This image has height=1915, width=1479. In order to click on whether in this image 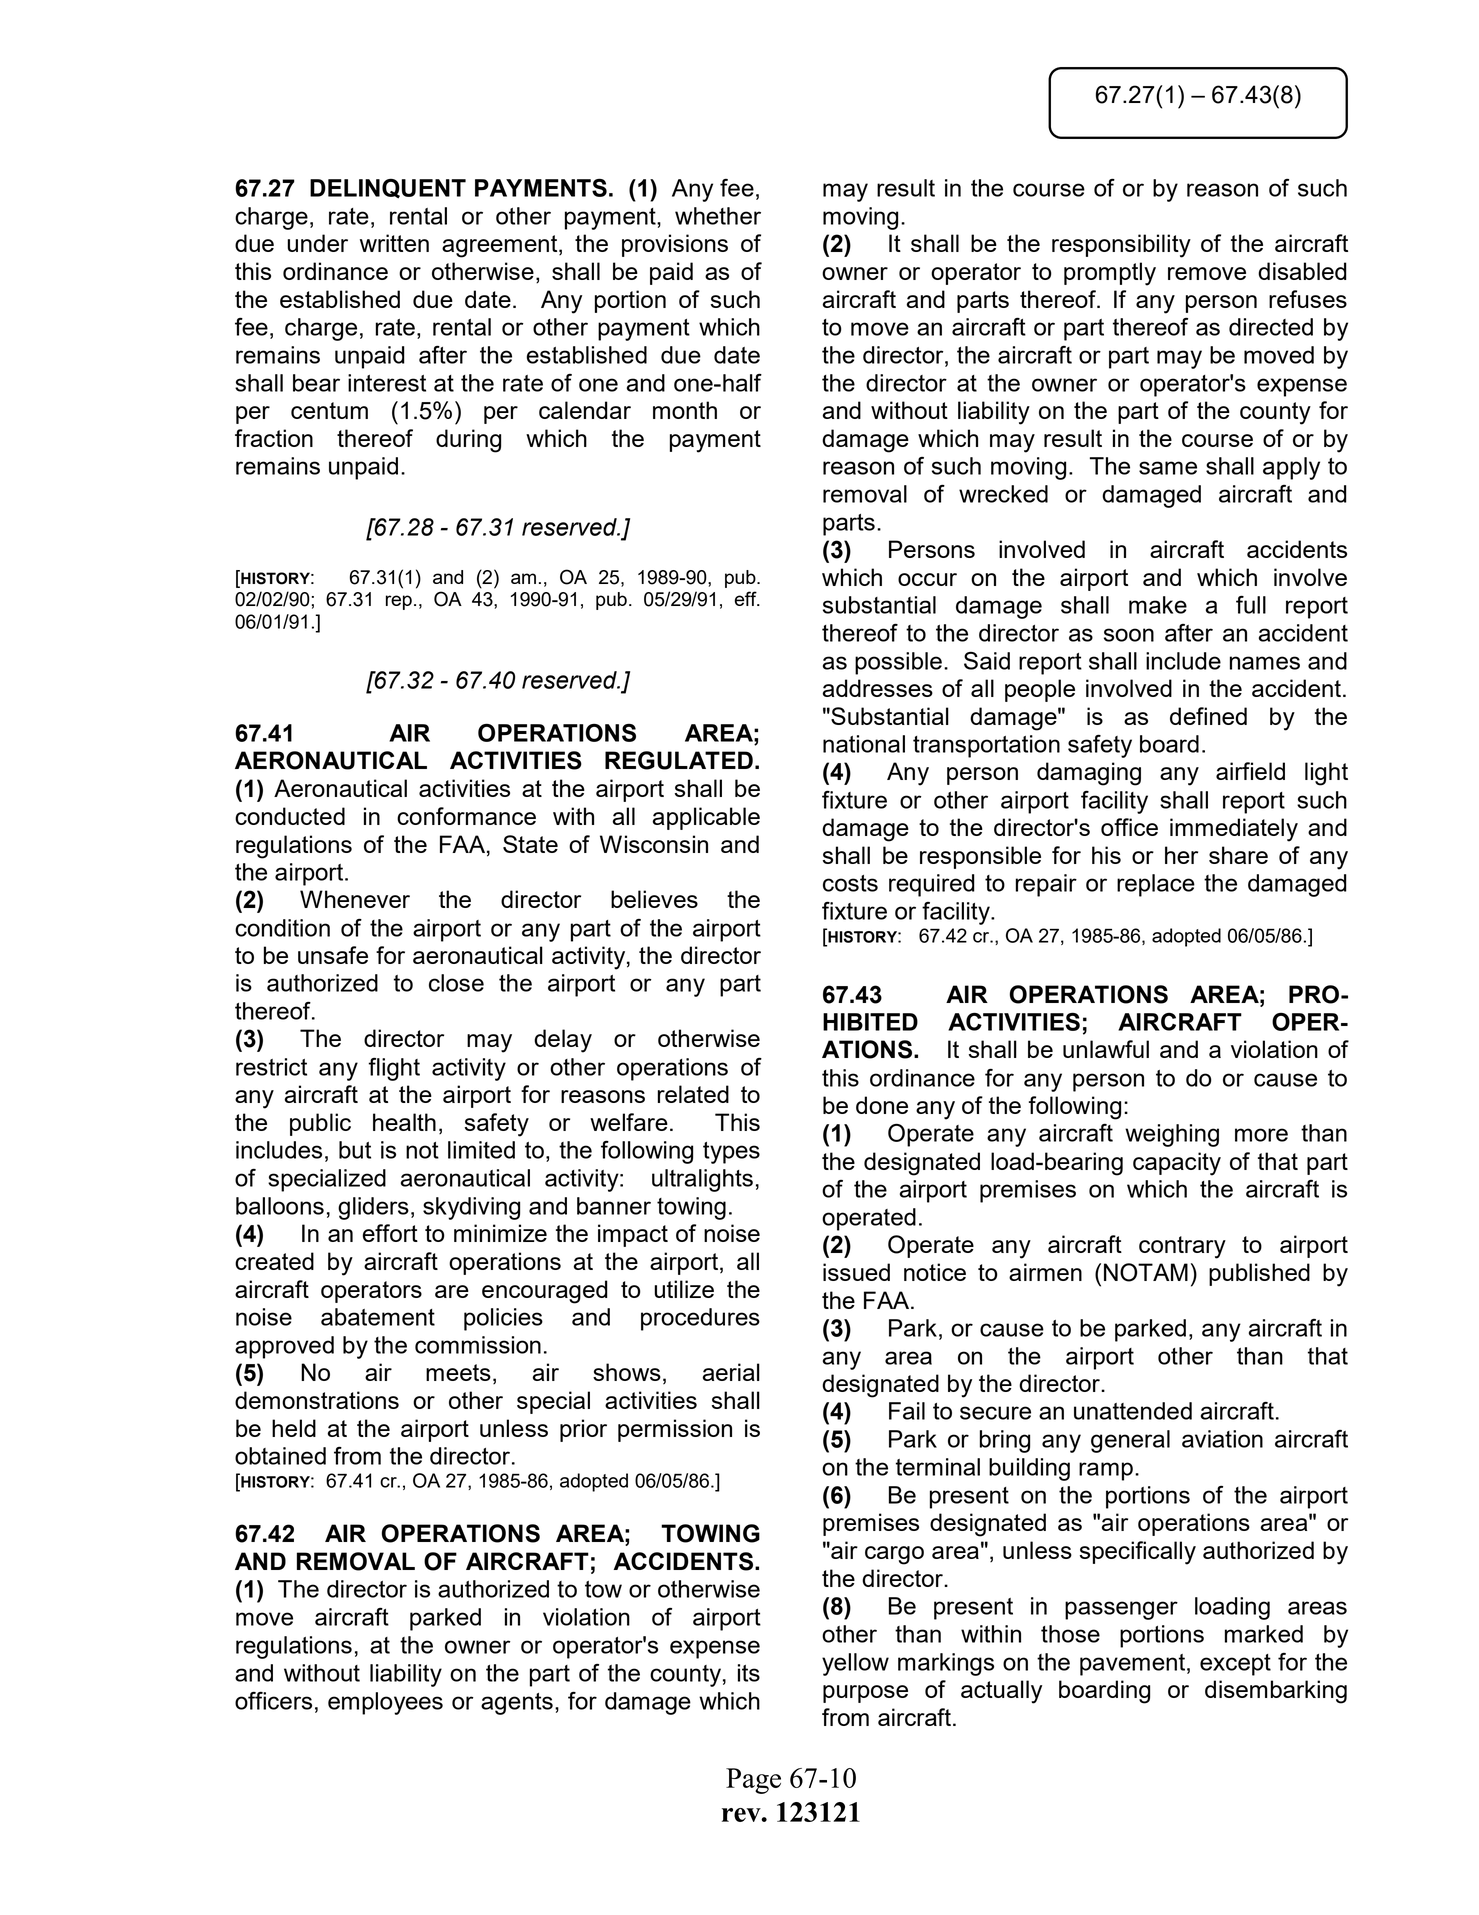, I will do `click(718, 216)`.
